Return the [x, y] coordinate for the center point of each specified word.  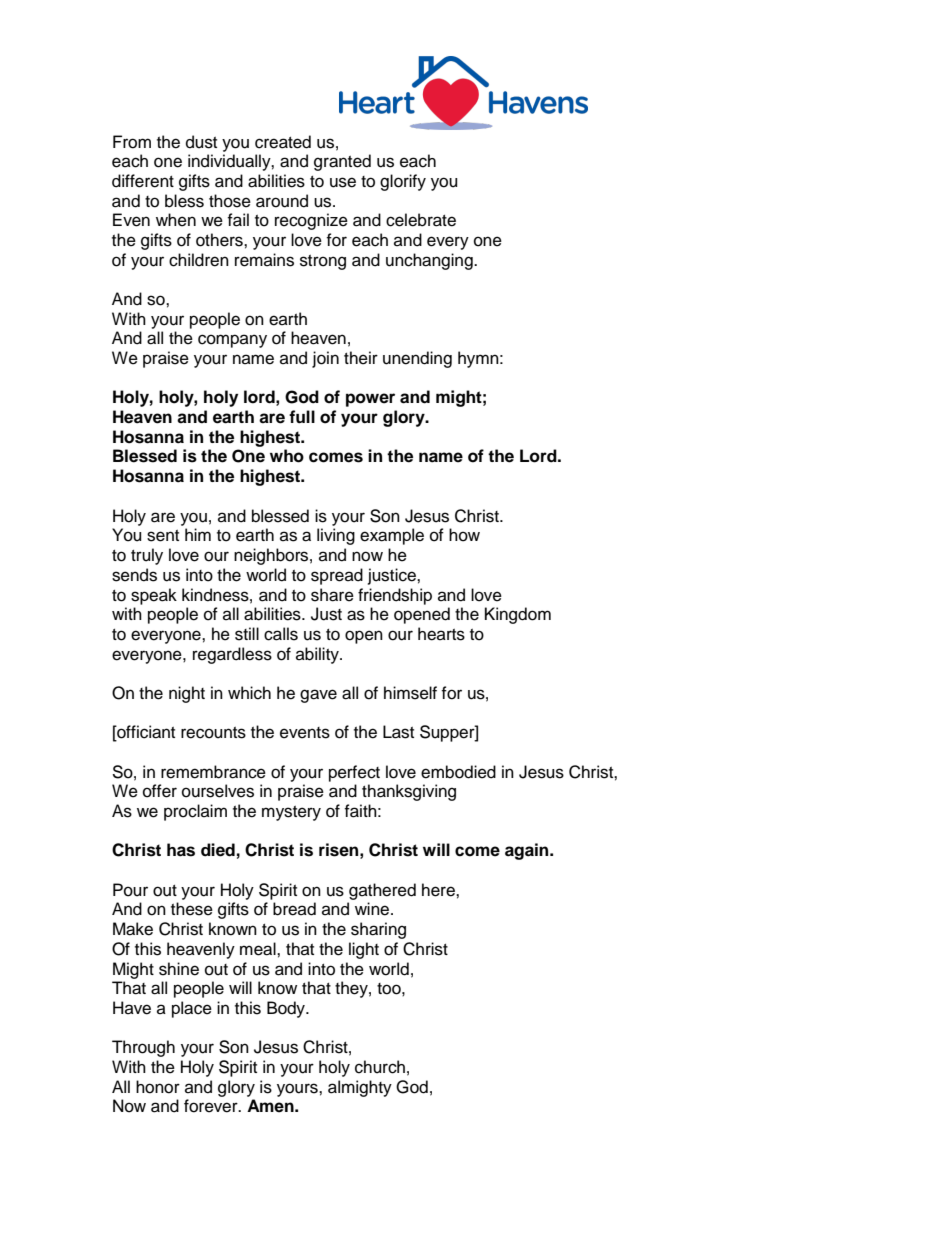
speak [154, 596]
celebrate [421, 220]
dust [201, 142]
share [332, 595]
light [364, 950]
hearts [441, 634]
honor [158, 1087]
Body [287, 1009]
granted [342, 162]
